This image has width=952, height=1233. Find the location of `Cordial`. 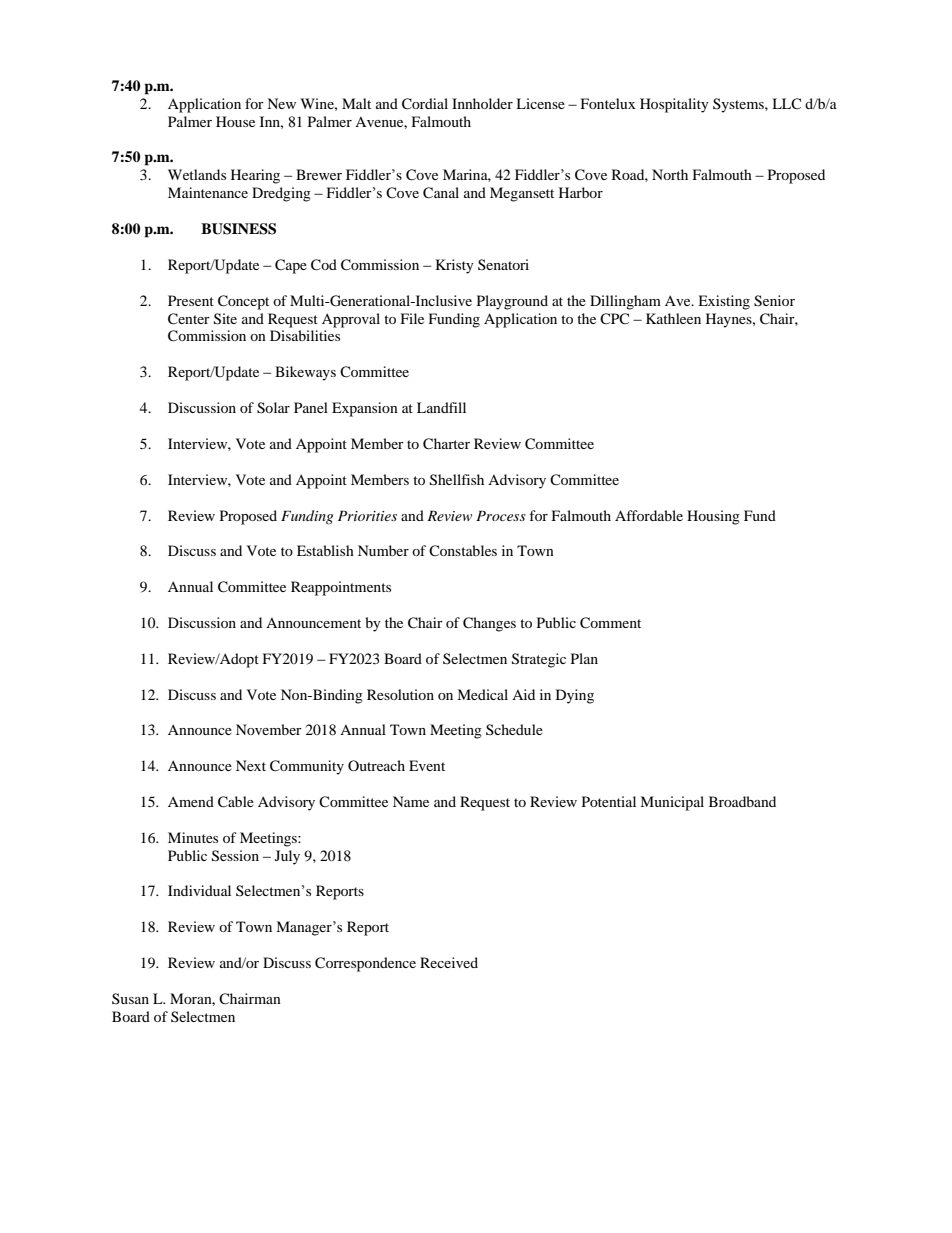

Cordial is located at coordinates (425, 104).
